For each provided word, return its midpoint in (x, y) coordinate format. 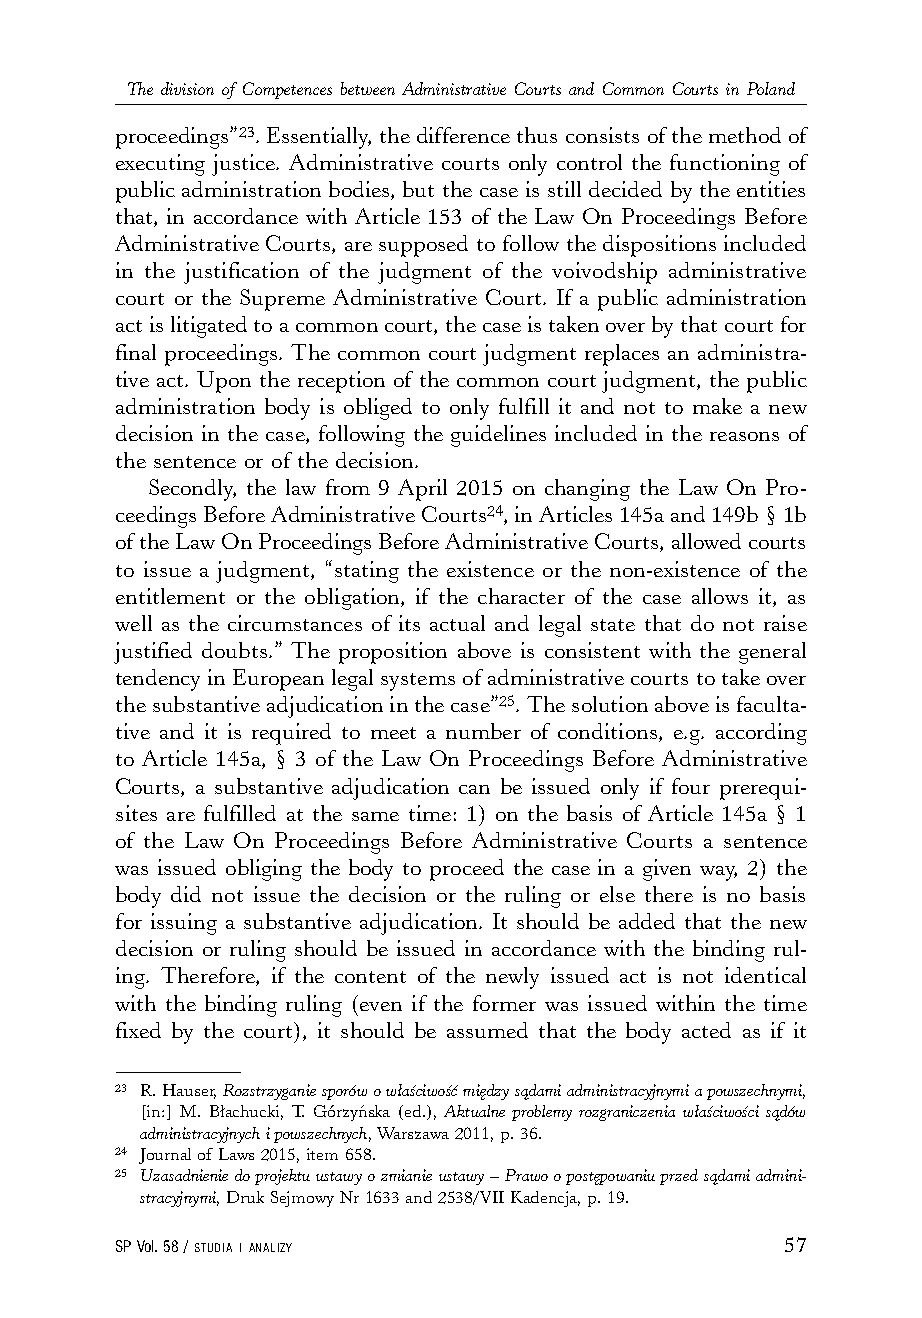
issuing (184, 924)
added (647, 921)
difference (463, 135)
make (717, 406)
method (745, 135)
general (772, 653)
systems (418, 682)
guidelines (498, 436)
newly (512, 978)
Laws (236, 1154)
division (187, 88)
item (322, 1154)
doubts (234, 650)
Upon (224, 382)
